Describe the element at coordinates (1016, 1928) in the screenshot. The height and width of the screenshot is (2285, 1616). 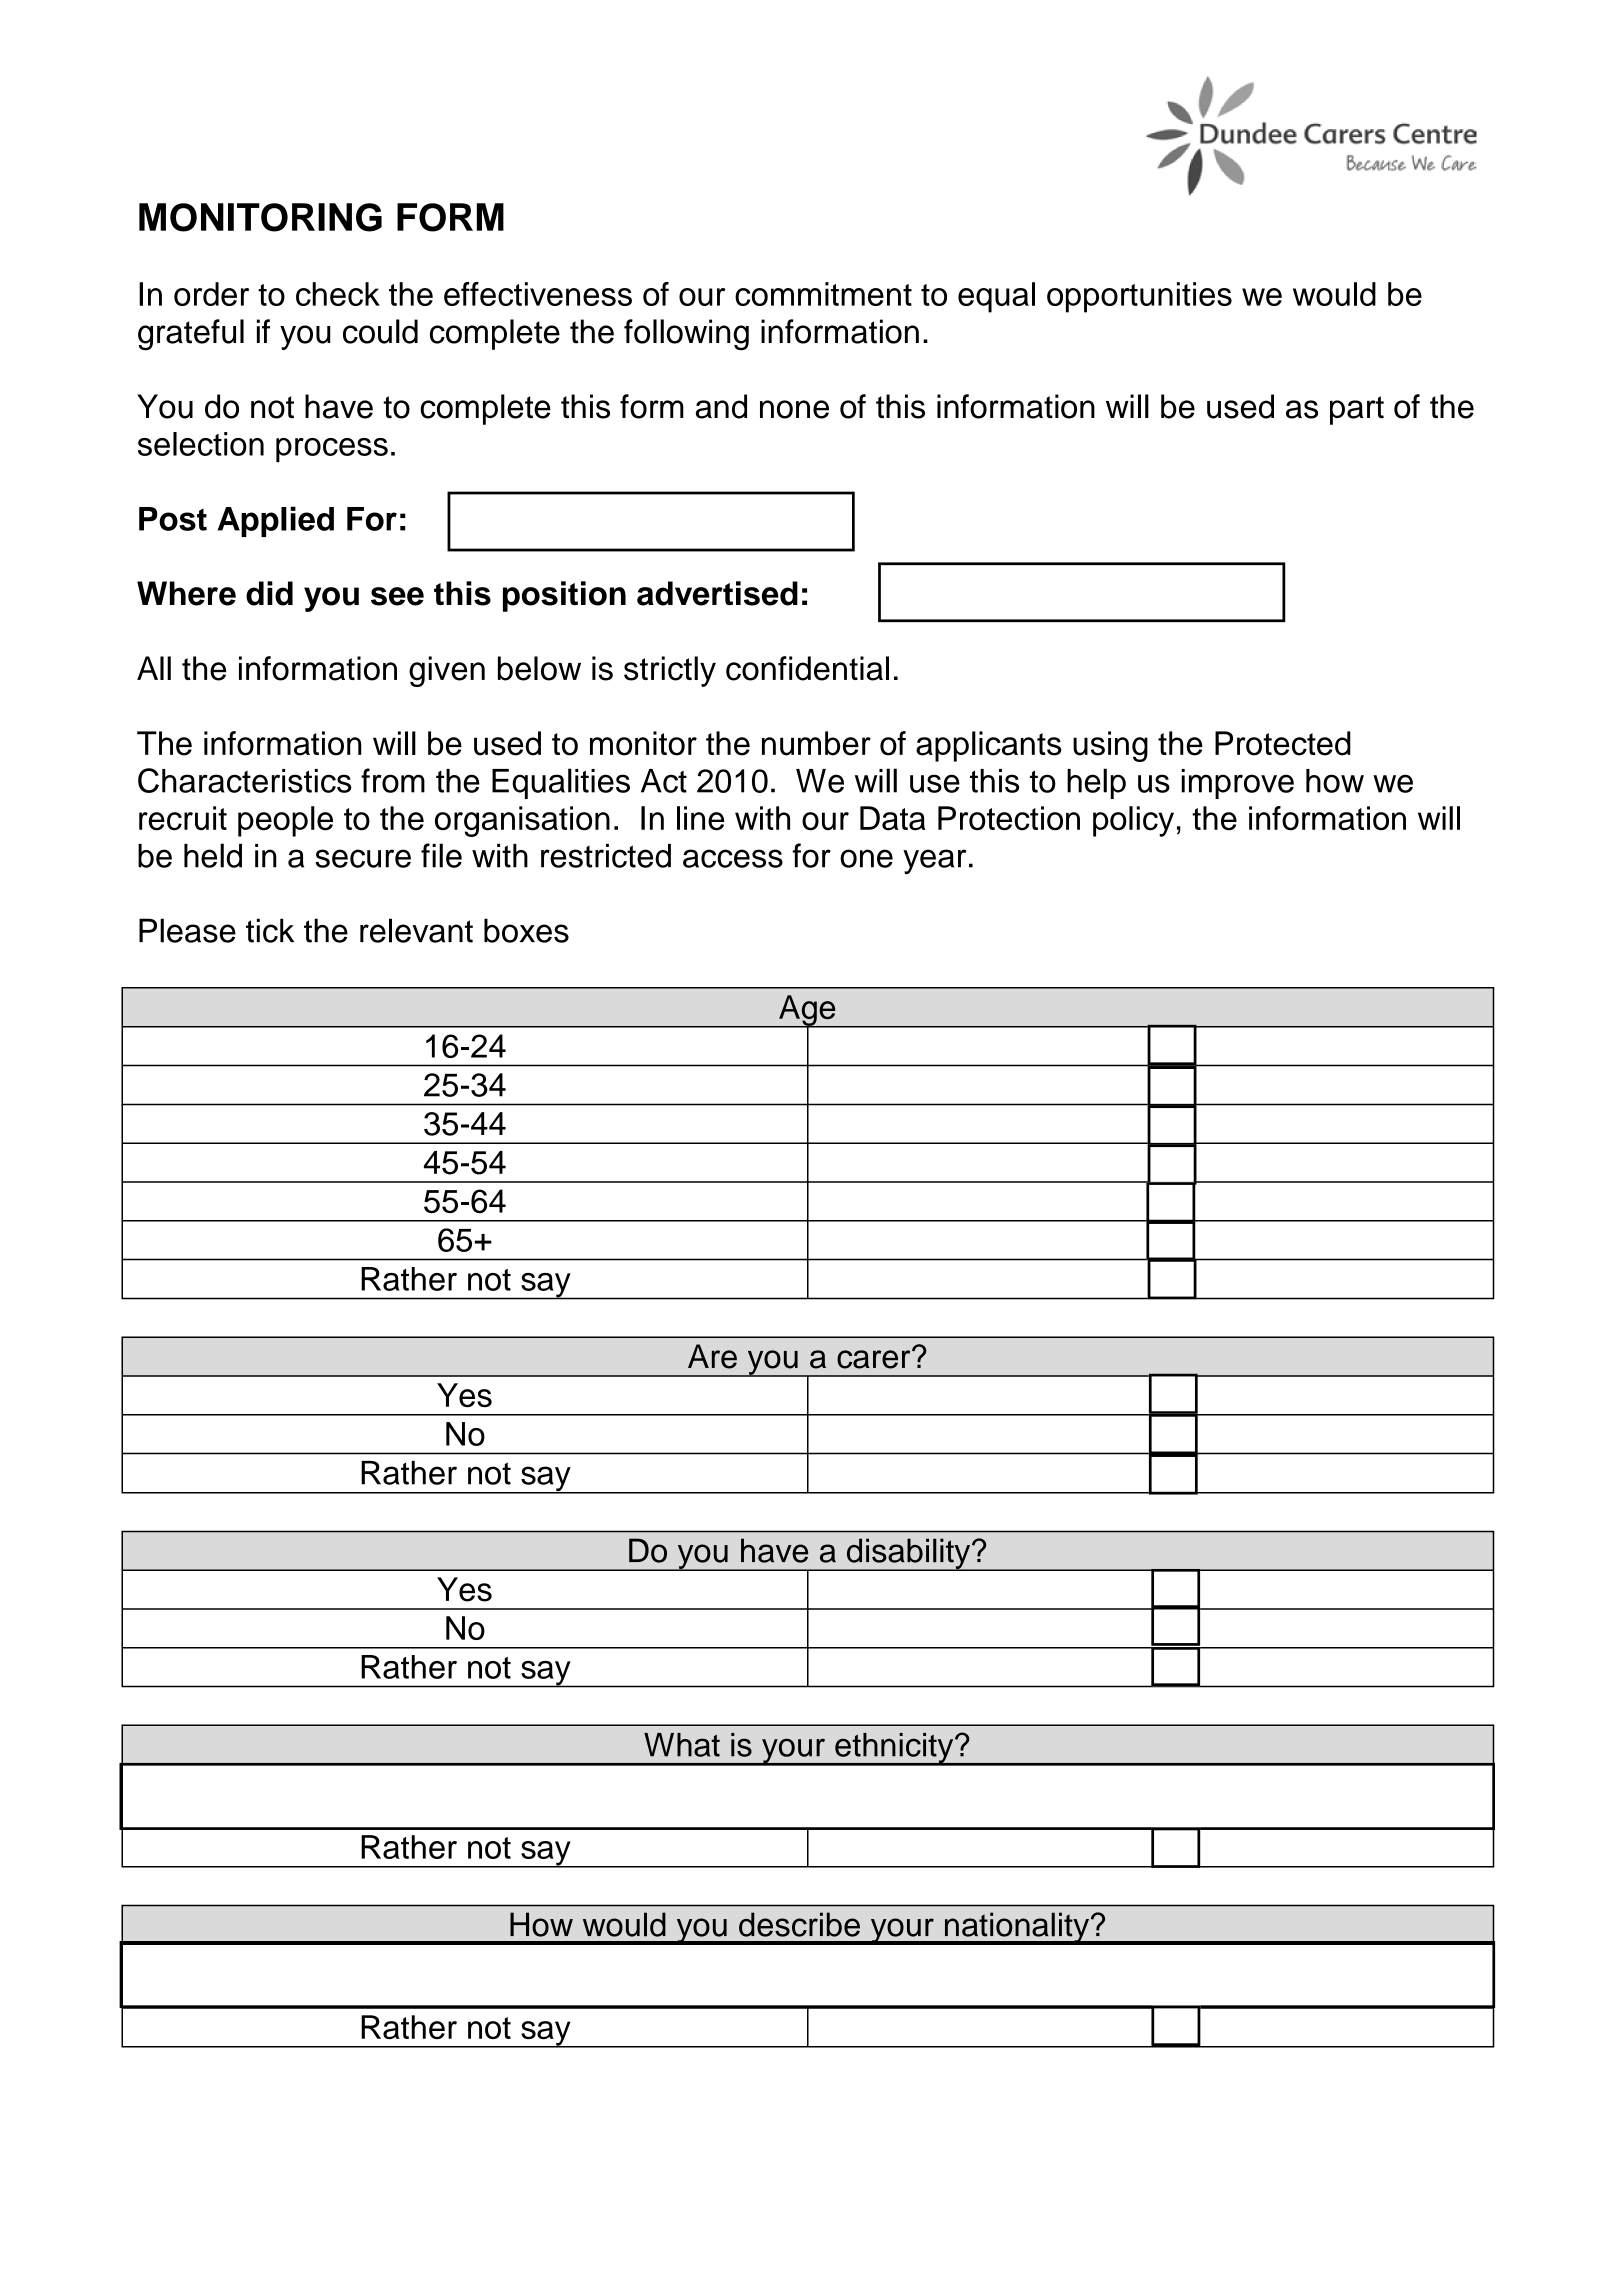
I see `nationality` at that location.
